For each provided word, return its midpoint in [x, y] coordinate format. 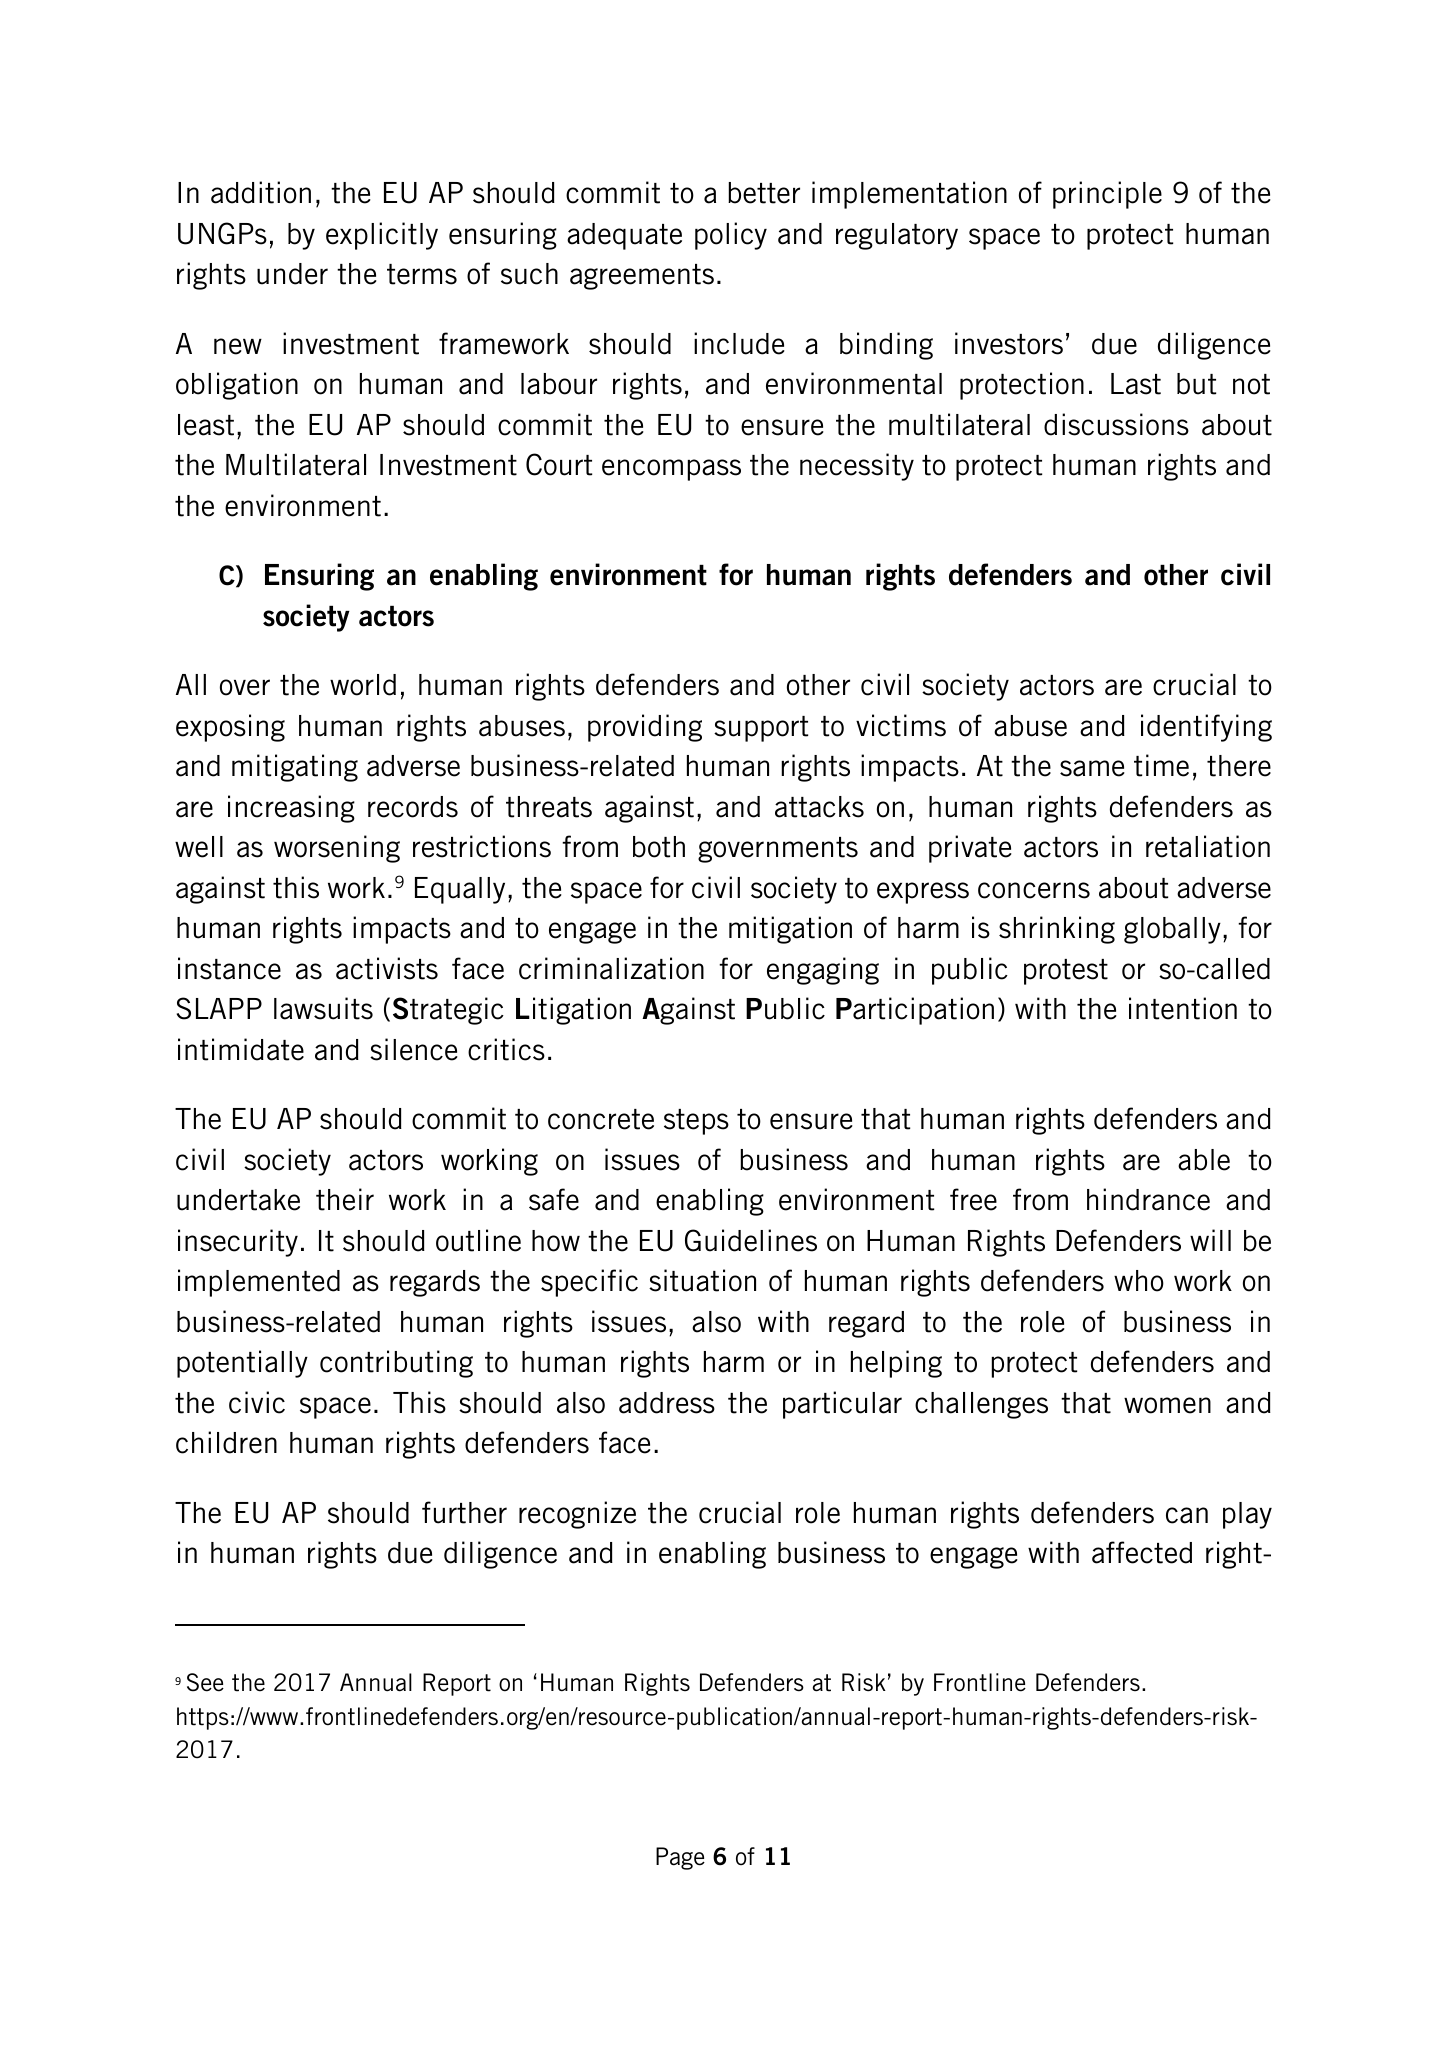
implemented [259, 1283]
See [205, 1682]
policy [731, 236]
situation [702, 1280]
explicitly [382, 236]
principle [1107, 195]
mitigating [295, 768]
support [761, 729]
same [1092, 768]
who [1139, 1281]
